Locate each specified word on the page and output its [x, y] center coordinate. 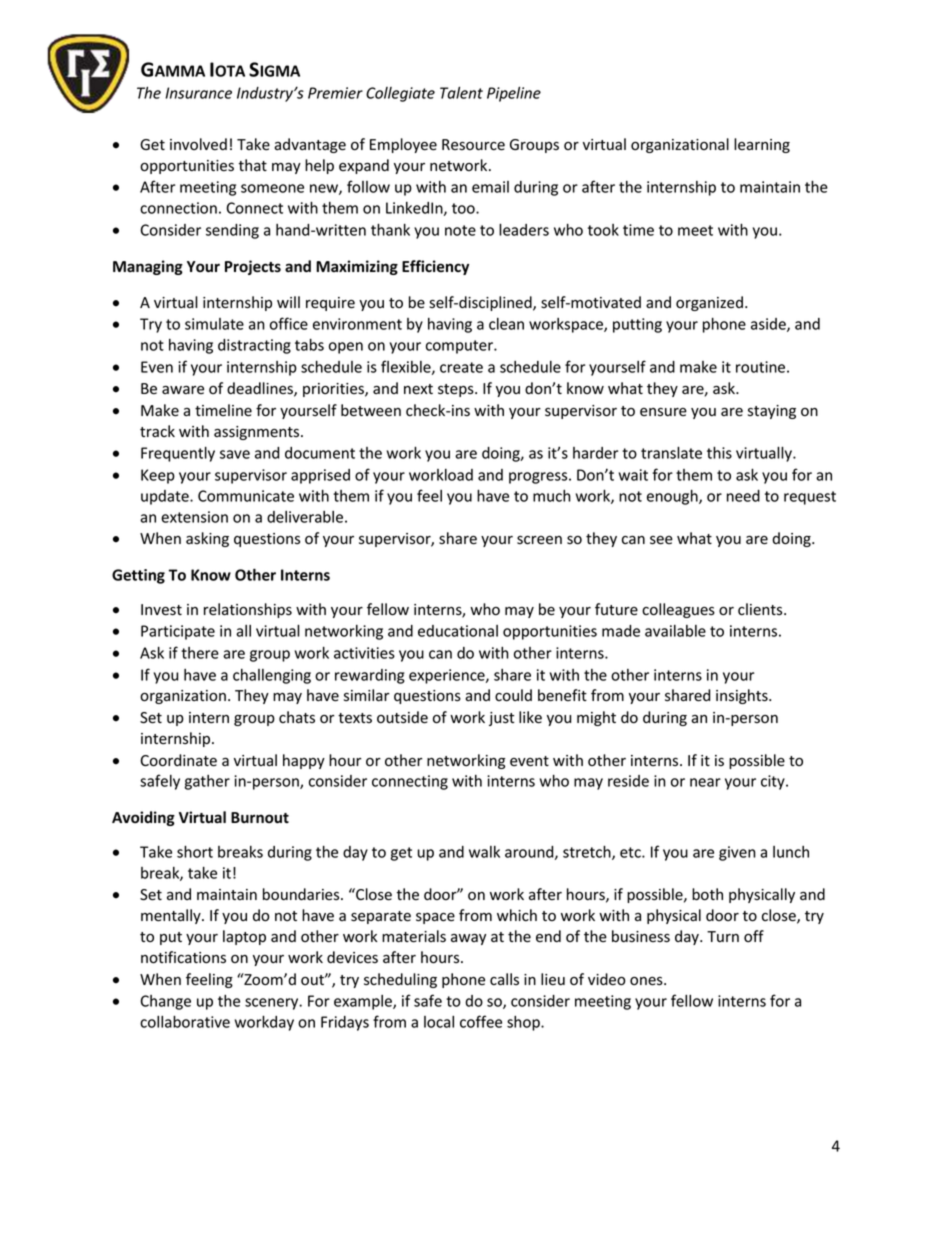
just [501, 719]
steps [457, 390]
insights [743, 696]
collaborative [185, 1021]
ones [647, 981]
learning [762, 145]
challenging [272, 676]
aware [183, 390]
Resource [473, 145]
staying [772, 412]
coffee [481, 1021]
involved [198, 144]
